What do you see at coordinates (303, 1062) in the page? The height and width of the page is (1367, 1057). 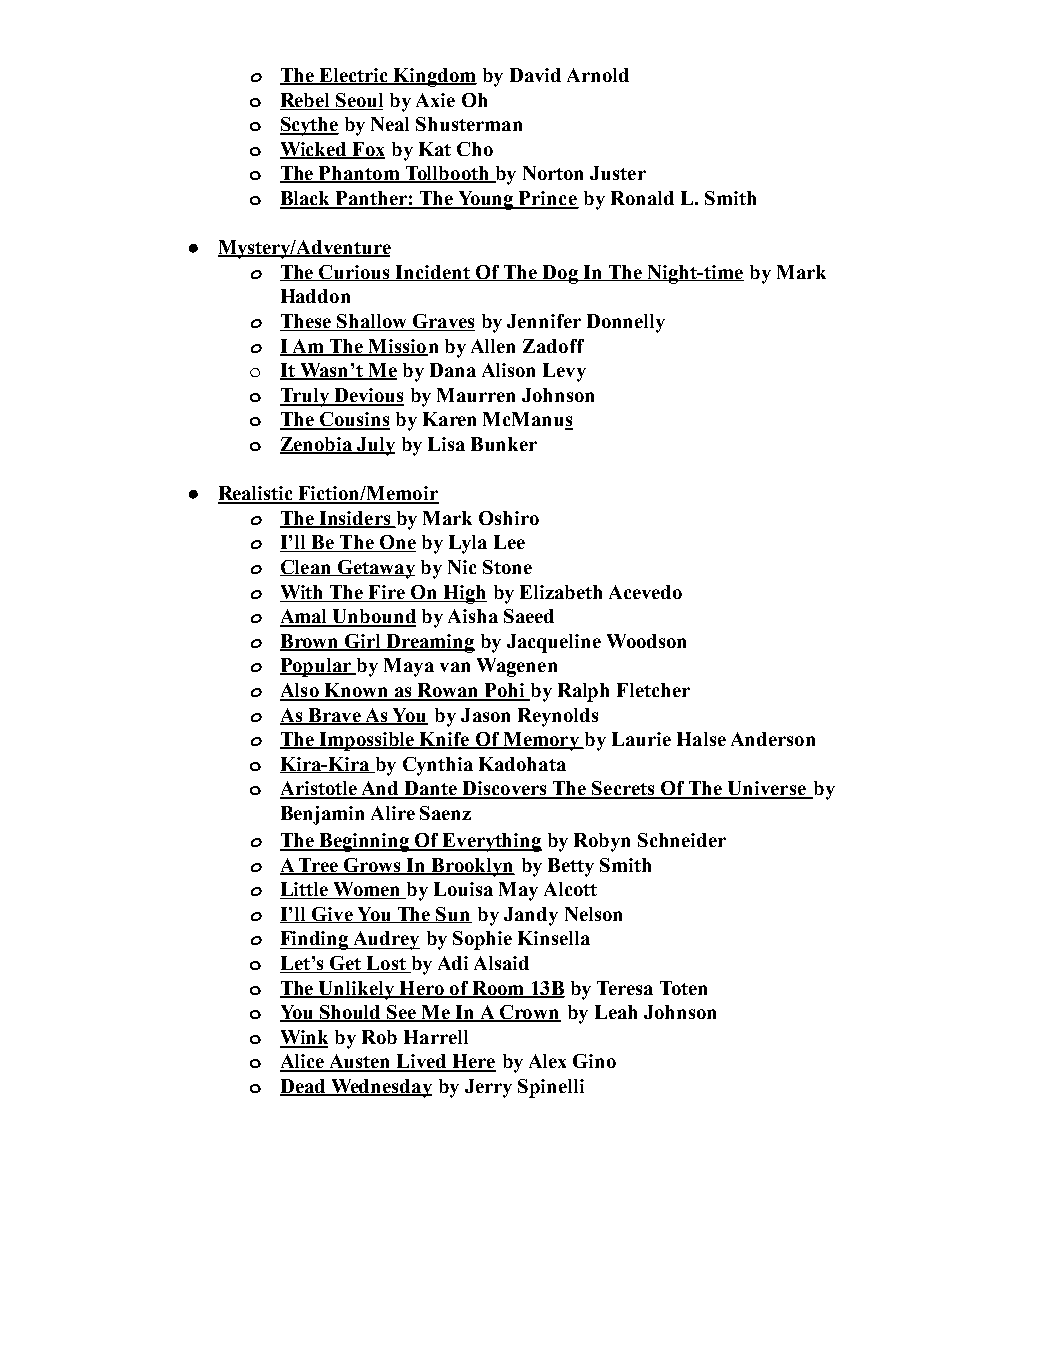 I see `Alice` at bounding box center [303, 1062].
